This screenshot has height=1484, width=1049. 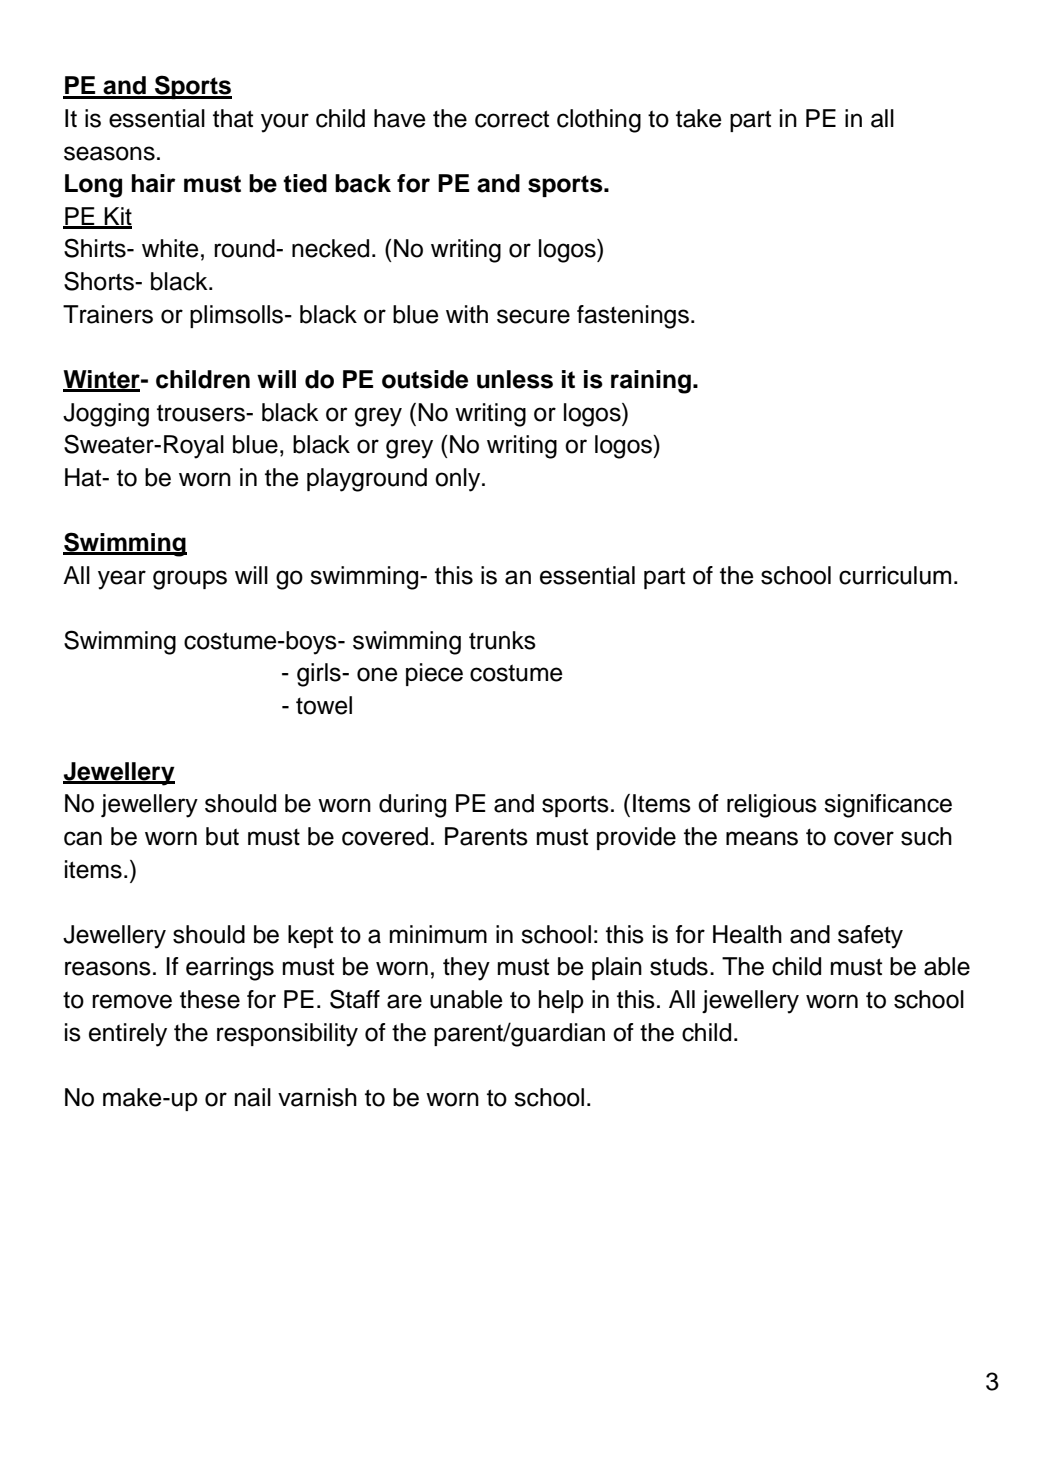 I want to click on during, so click(x=412, y=806).
